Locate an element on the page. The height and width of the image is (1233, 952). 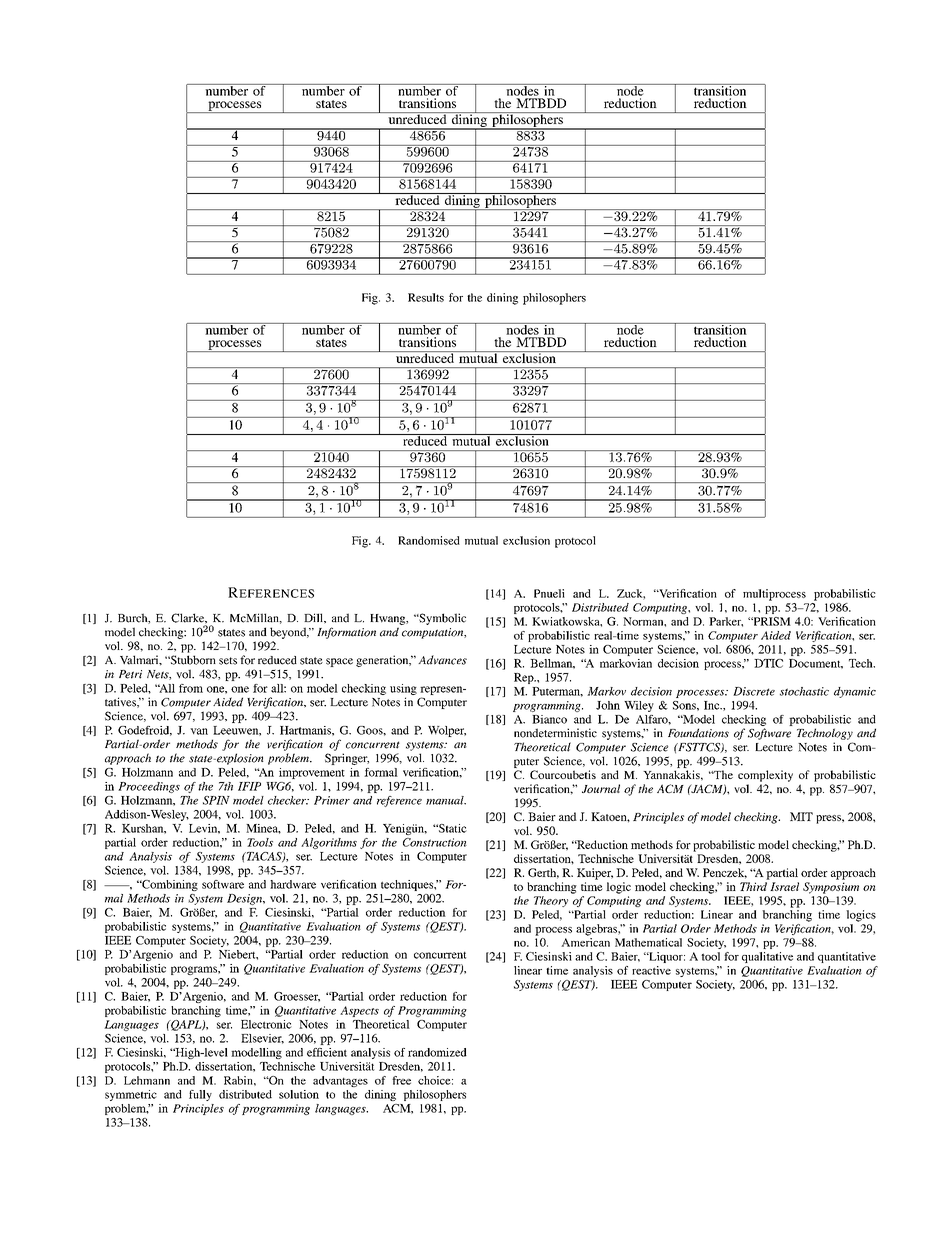
stochastic is located at coordinates (804, 691).
